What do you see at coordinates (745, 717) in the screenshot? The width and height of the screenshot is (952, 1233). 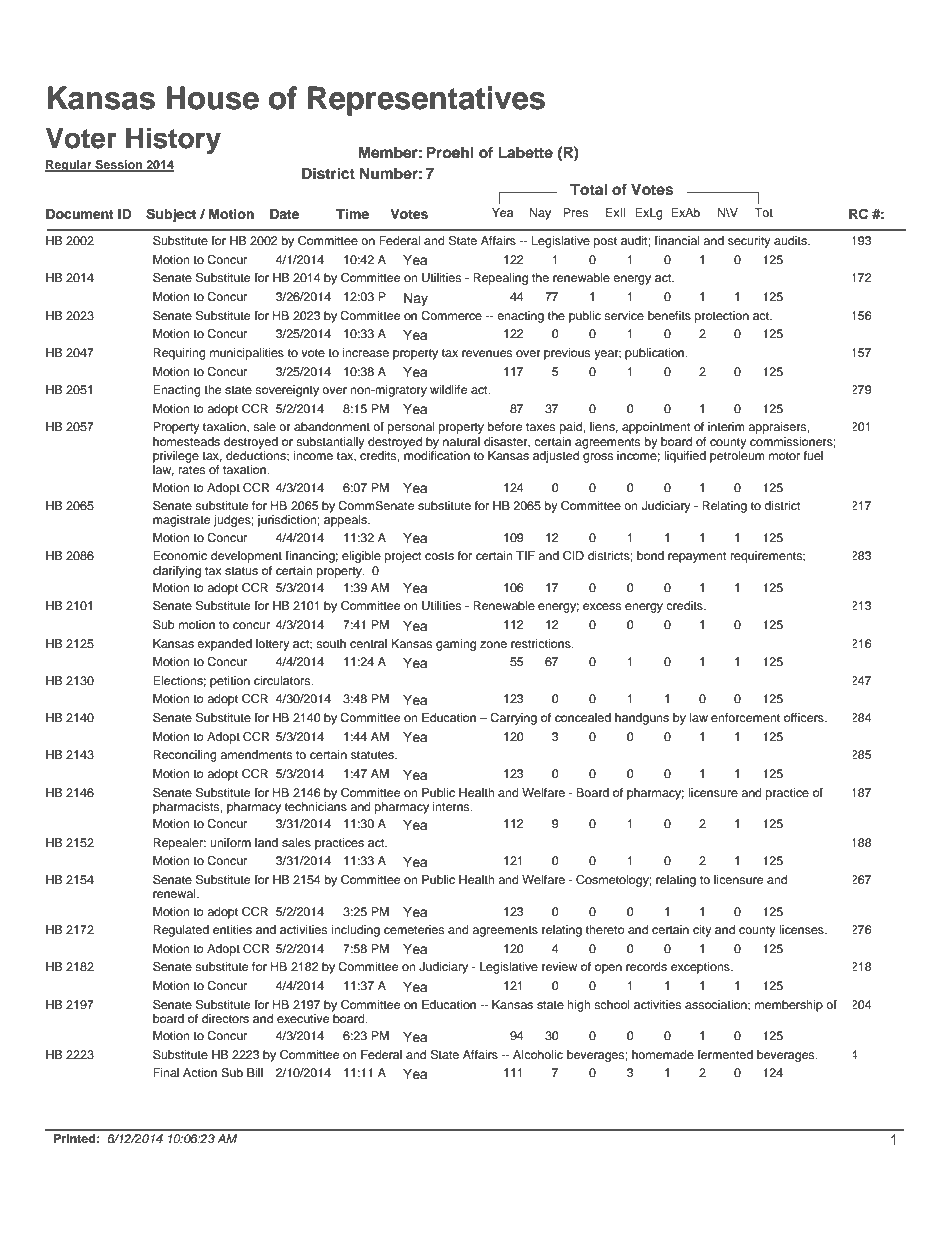 I see `enforcement` at bounding box center [745, 717].
